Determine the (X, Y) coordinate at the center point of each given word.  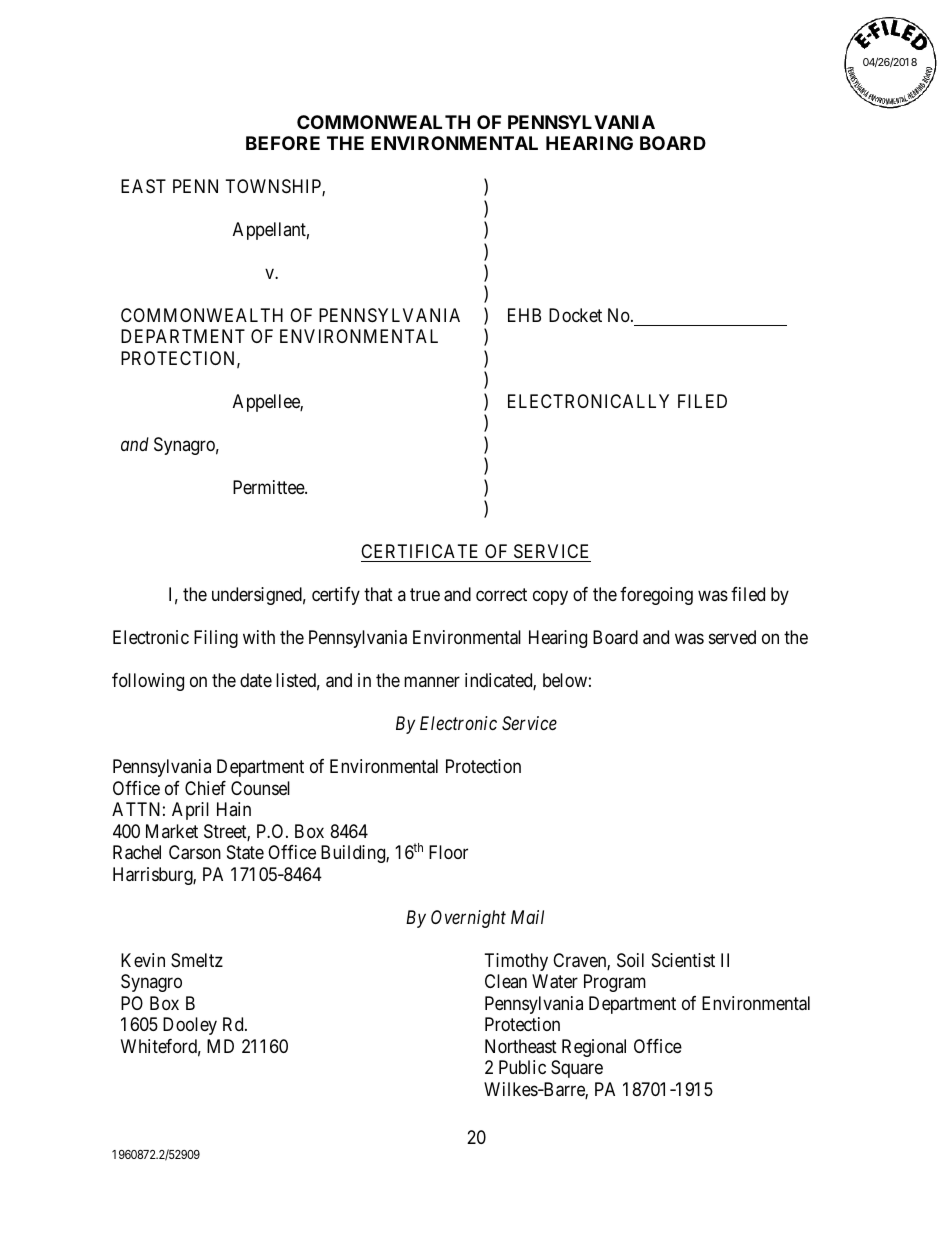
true (425, 595)
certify (336, 596)
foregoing (656, 596)
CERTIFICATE (421, 553)
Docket (575, 315)
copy (550, 598)
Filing (216, 639)
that (378, 594)
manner (432, 682)
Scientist (683, 960)
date (256, 680)
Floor (448, 852)
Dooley (190, 1026)
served (732, 637)
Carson (195, 852)
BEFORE (283, 143)
